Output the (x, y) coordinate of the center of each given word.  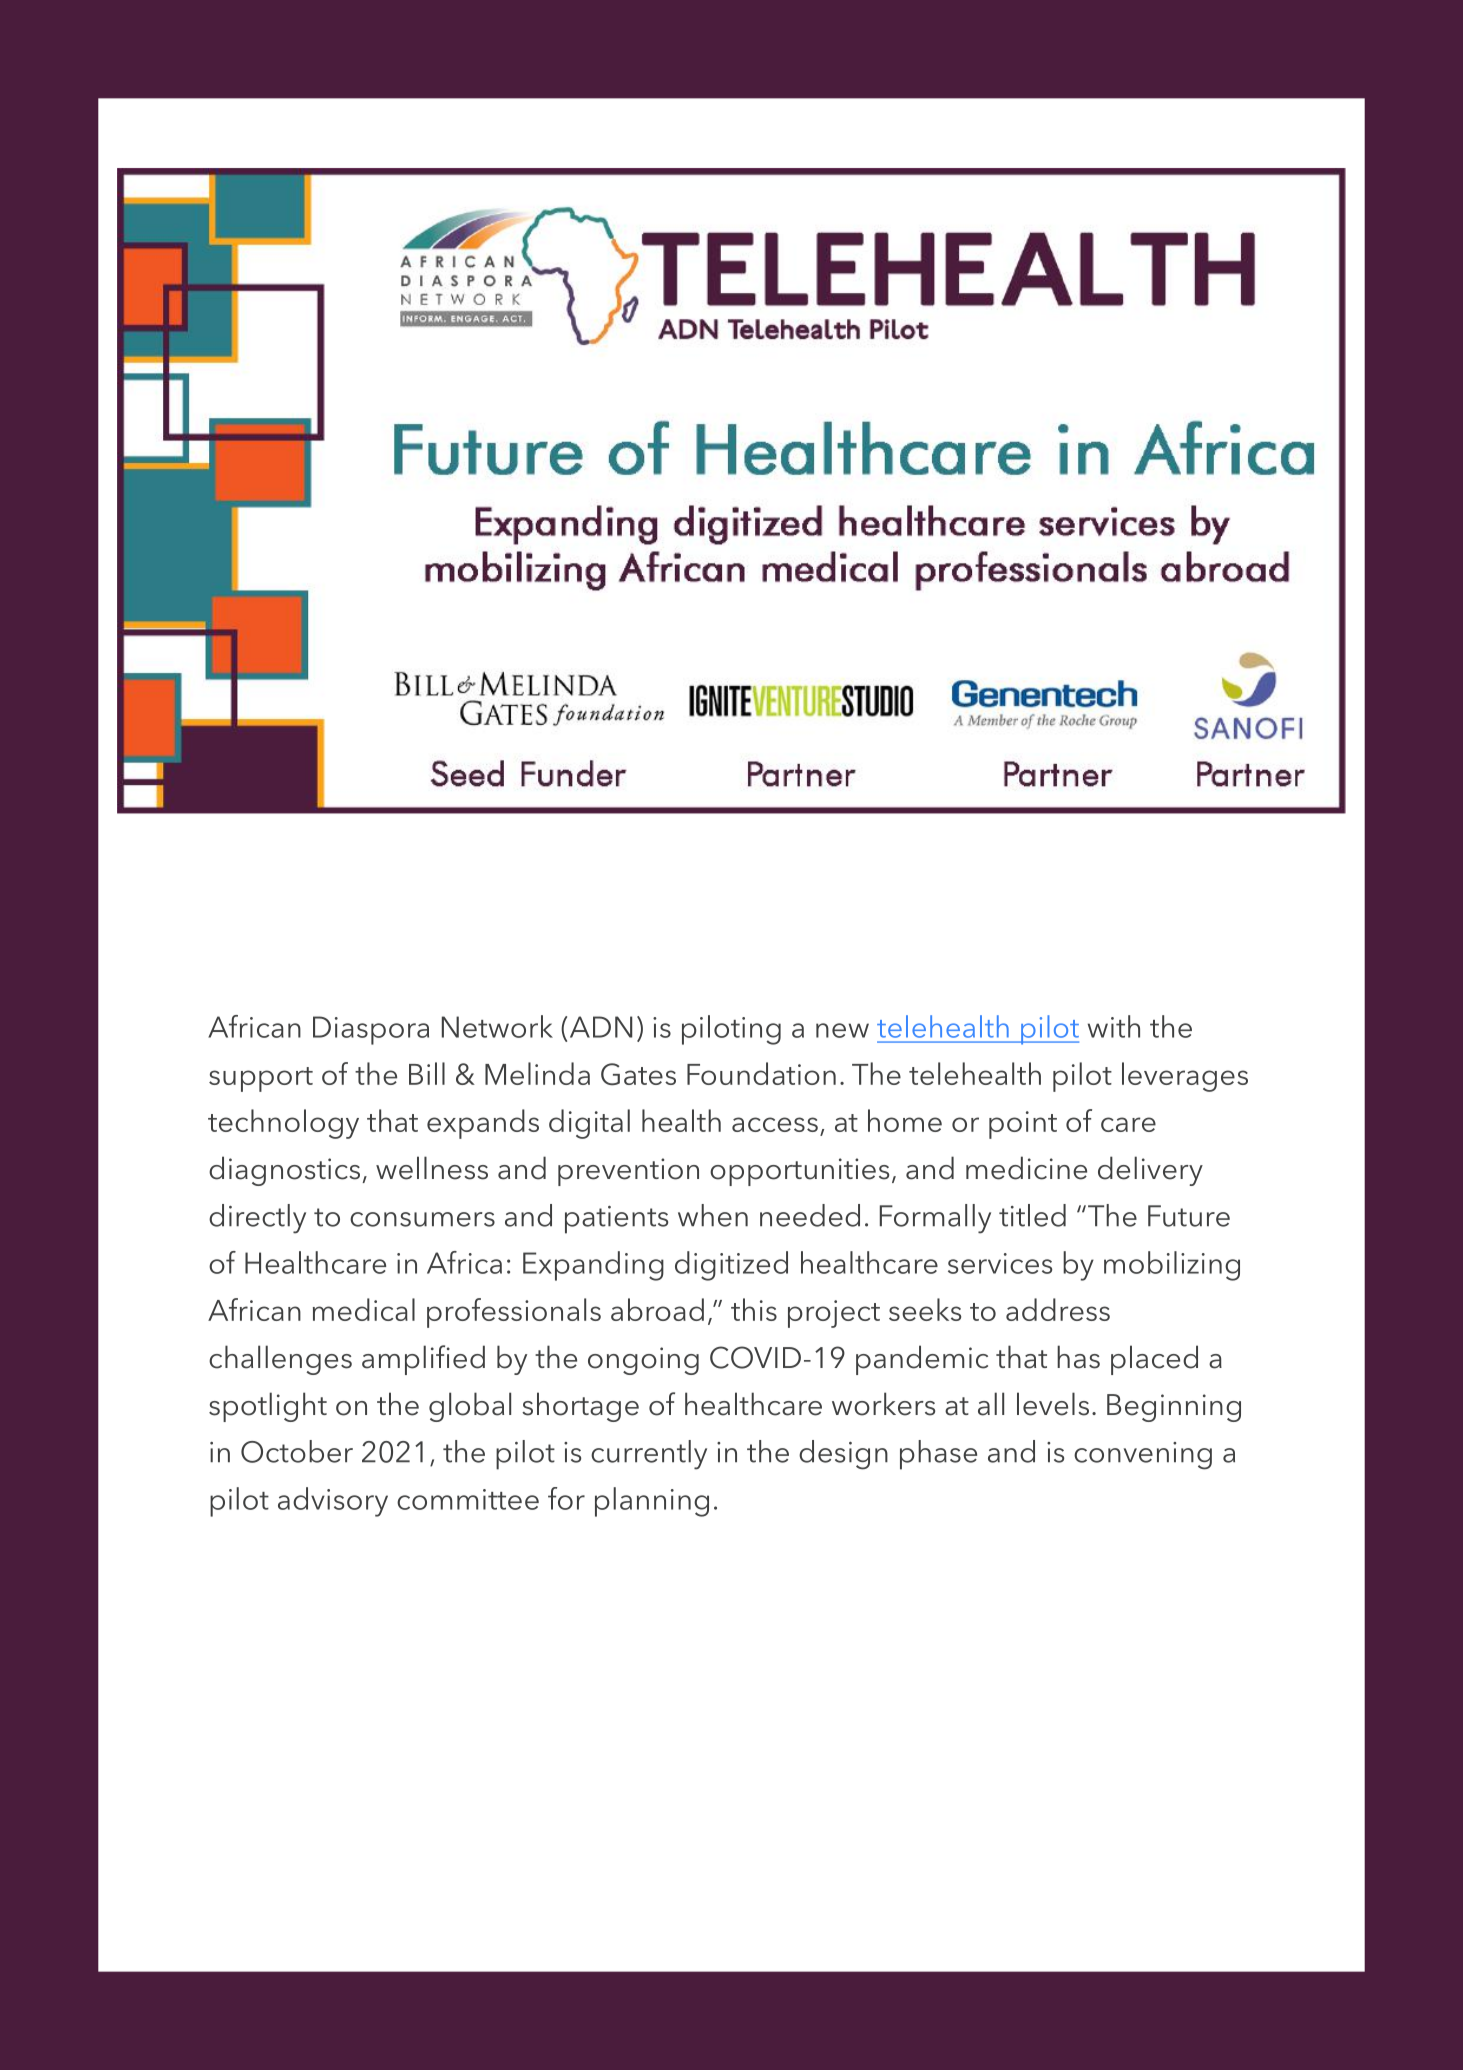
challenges (280, 1360)
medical (364, 1309)
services (1000, 1263)
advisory (333, 1502)
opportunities (799, 1172)
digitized (731, 1266)
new (842, 1030)
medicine (1026, 1168)
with (1114, 1026)
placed (1154, 1360)
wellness (432, 1168)
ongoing (643, 1361)
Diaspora (371, 1030)
